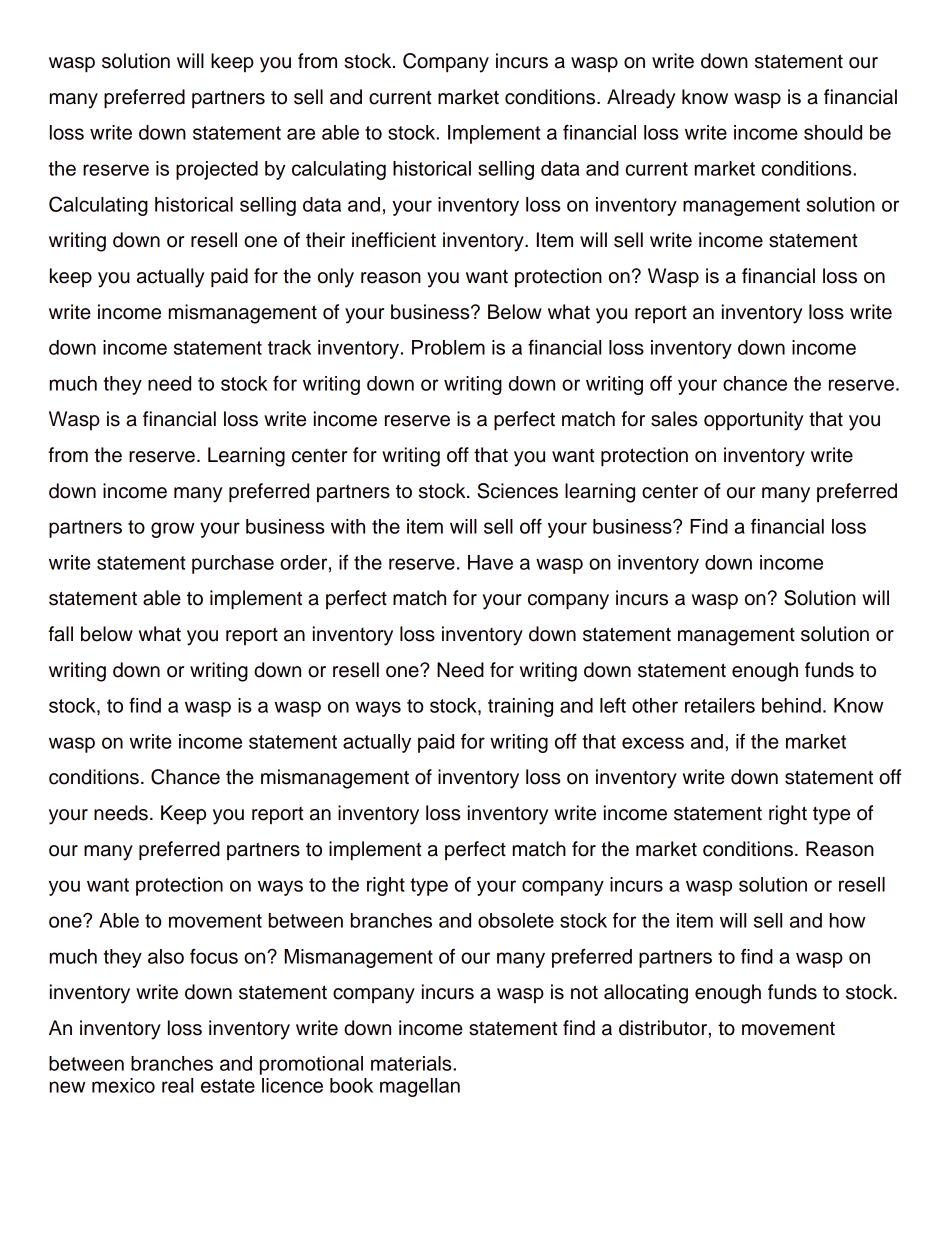 The width and height of the page is (952, 1233). What do you see at coordinates (520, 707) in the page?
I see `training` at bounding box center [520, 707].
